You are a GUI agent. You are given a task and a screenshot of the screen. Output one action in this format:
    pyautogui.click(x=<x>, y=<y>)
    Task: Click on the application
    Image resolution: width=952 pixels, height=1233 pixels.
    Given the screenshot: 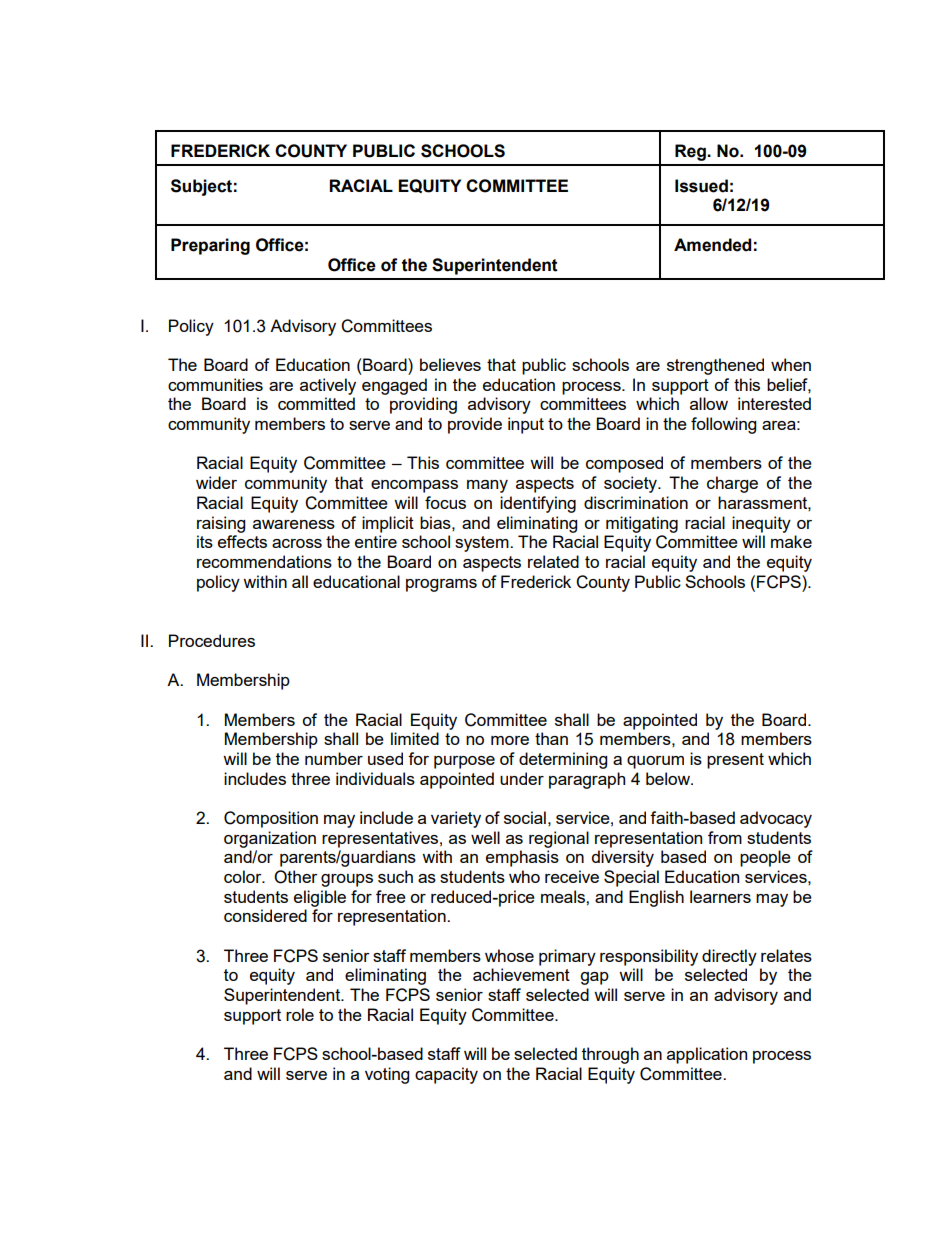 What is the action you would take?
    pyautogui.click(x=707, y=1055)
